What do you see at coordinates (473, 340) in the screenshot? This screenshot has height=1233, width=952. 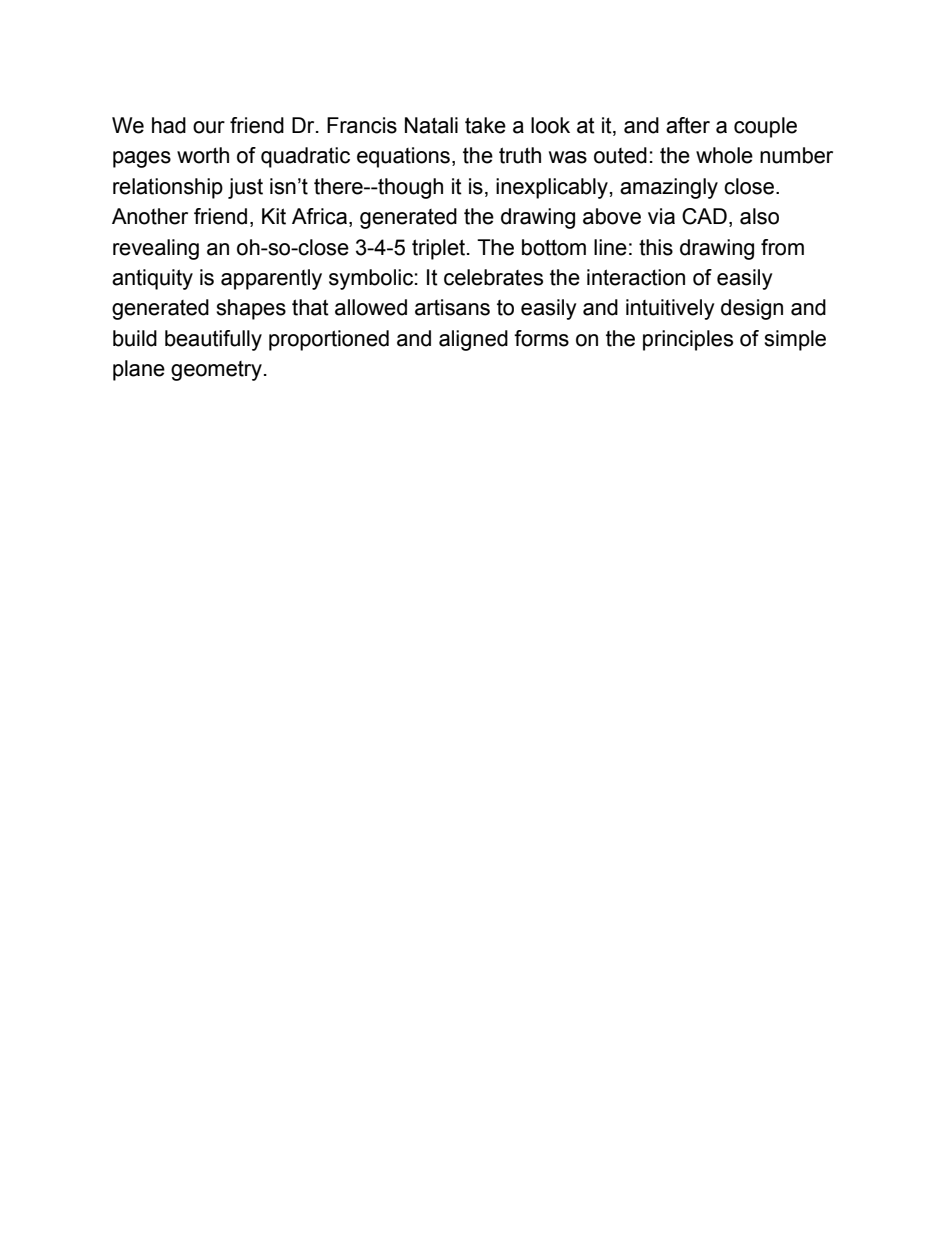 I see `aligned` at bounding box center [473, 340].
